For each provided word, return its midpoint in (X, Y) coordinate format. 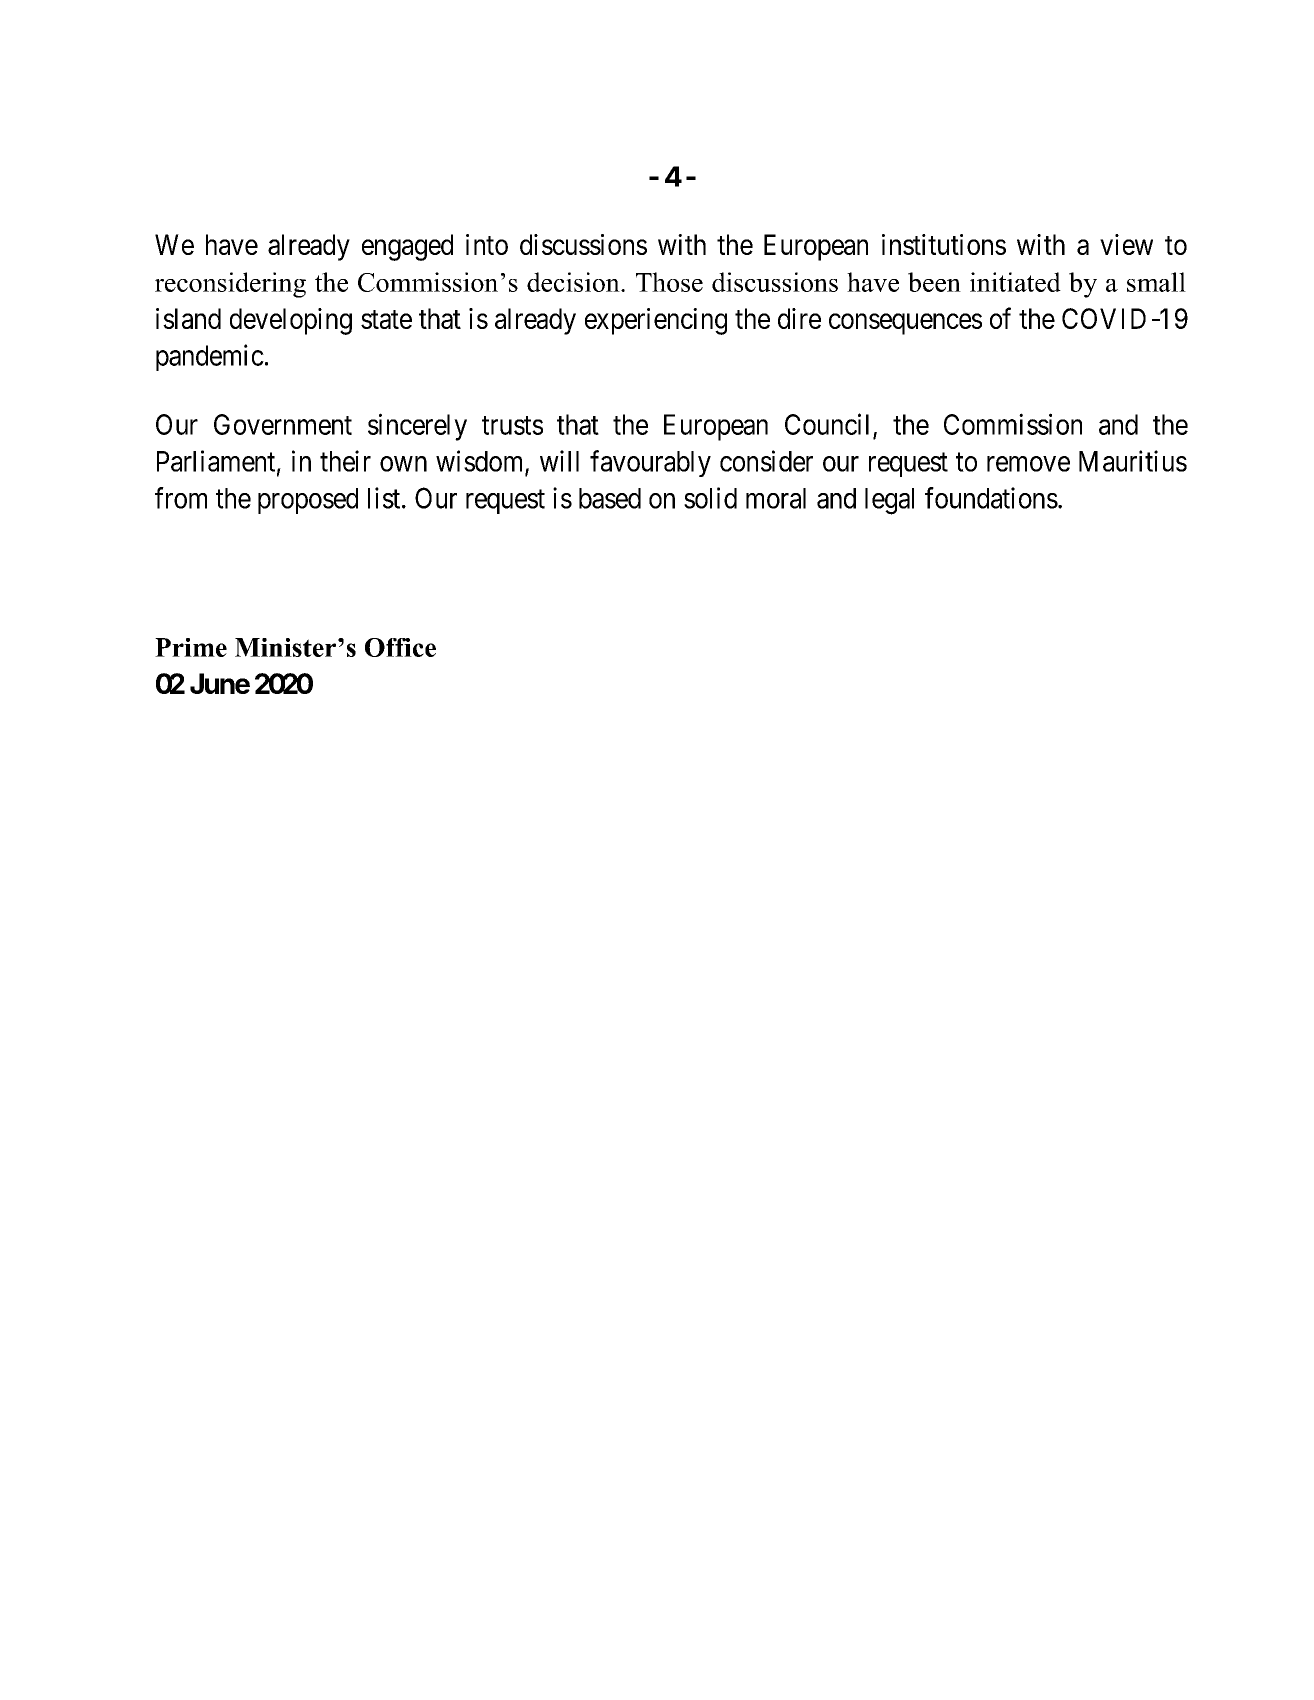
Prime (191, 647)
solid (710, 498)
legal (889, 501)
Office (400, 647)
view (1126, 244)
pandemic (210, 357)
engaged (407, 247)
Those (669, 282)
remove (1028, 464)
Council (827, 424)
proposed (308, 501)
